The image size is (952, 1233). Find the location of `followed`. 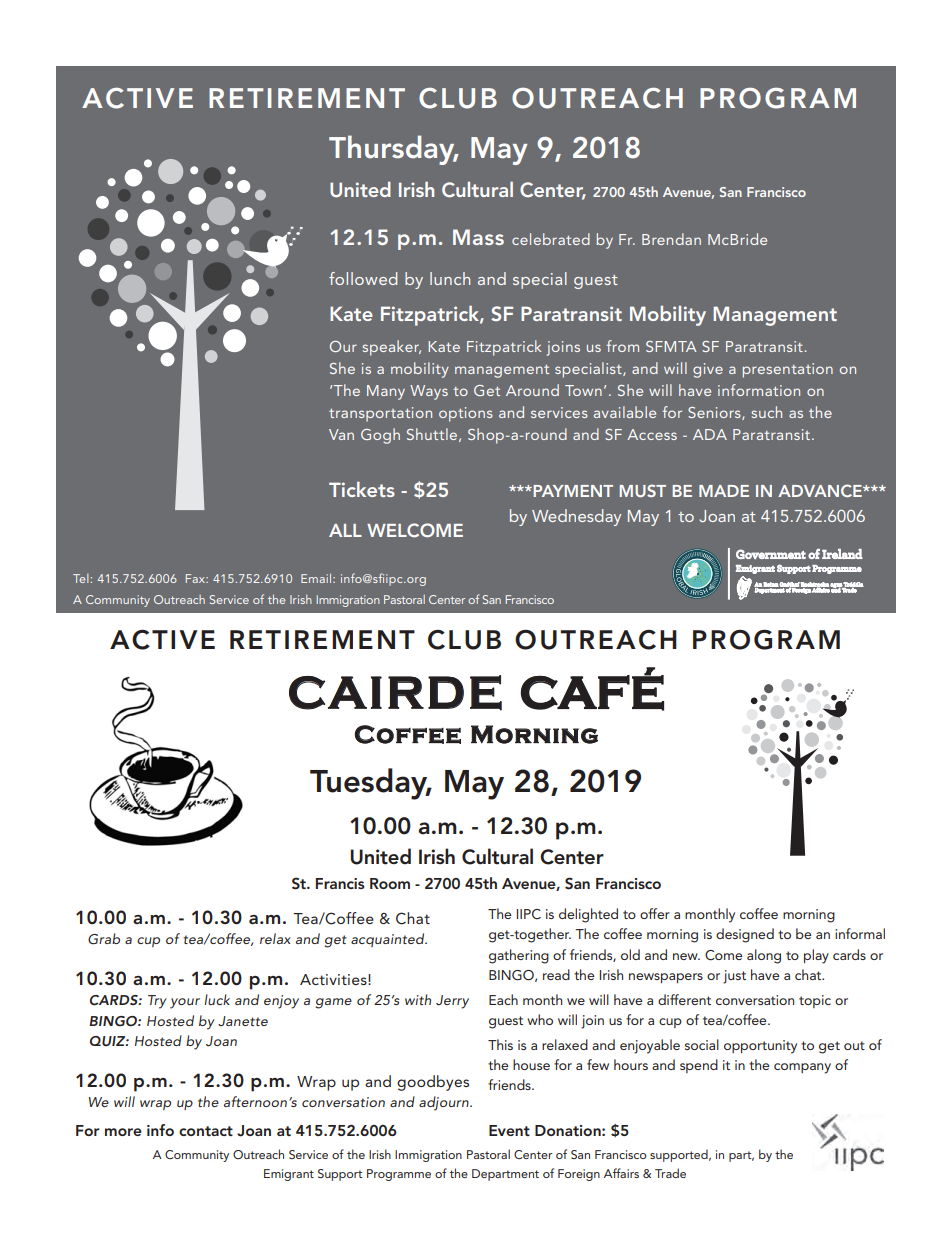

followed is located at coordinates (363, 278).
